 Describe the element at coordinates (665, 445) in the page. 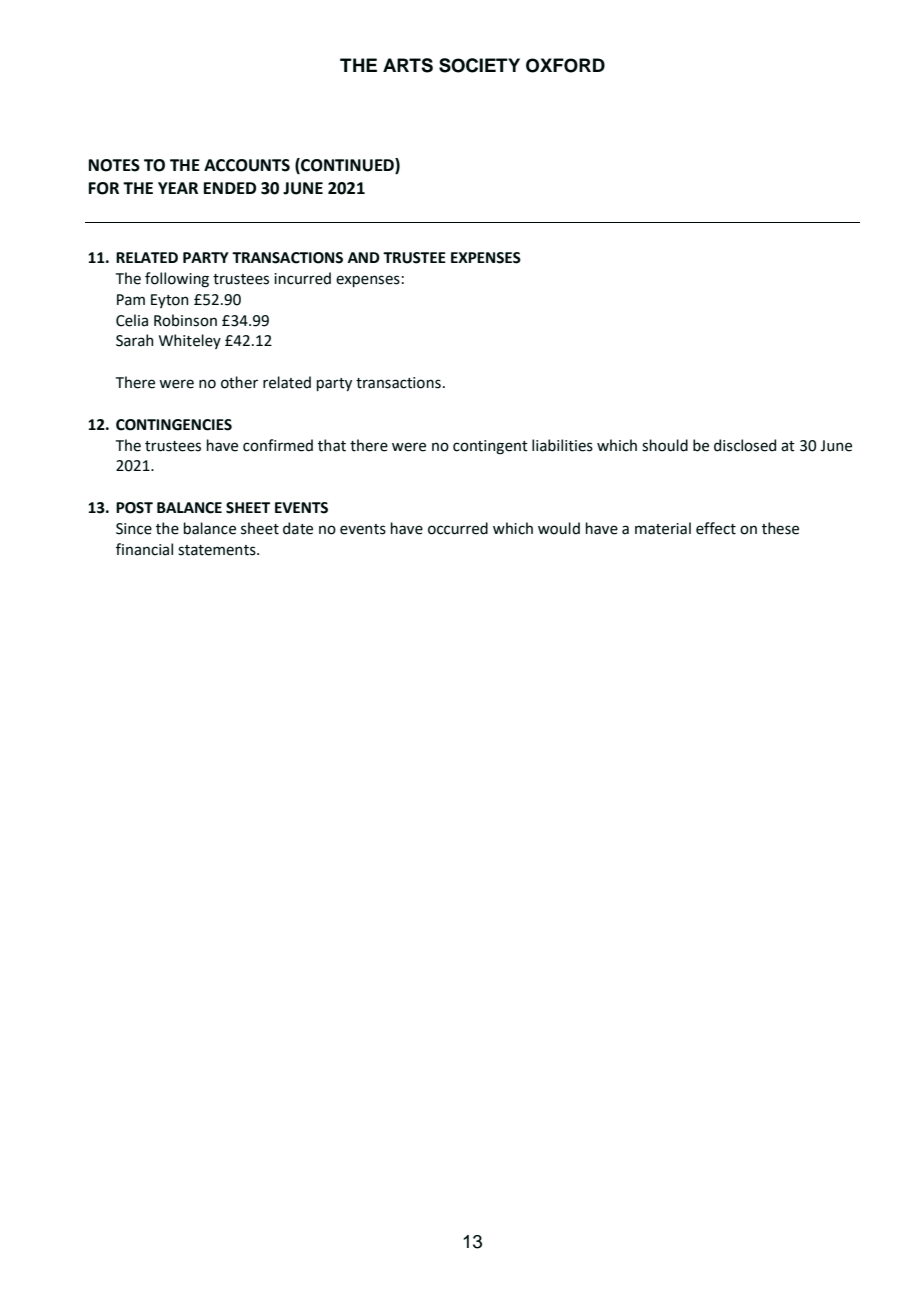

I see `should` at that location.
